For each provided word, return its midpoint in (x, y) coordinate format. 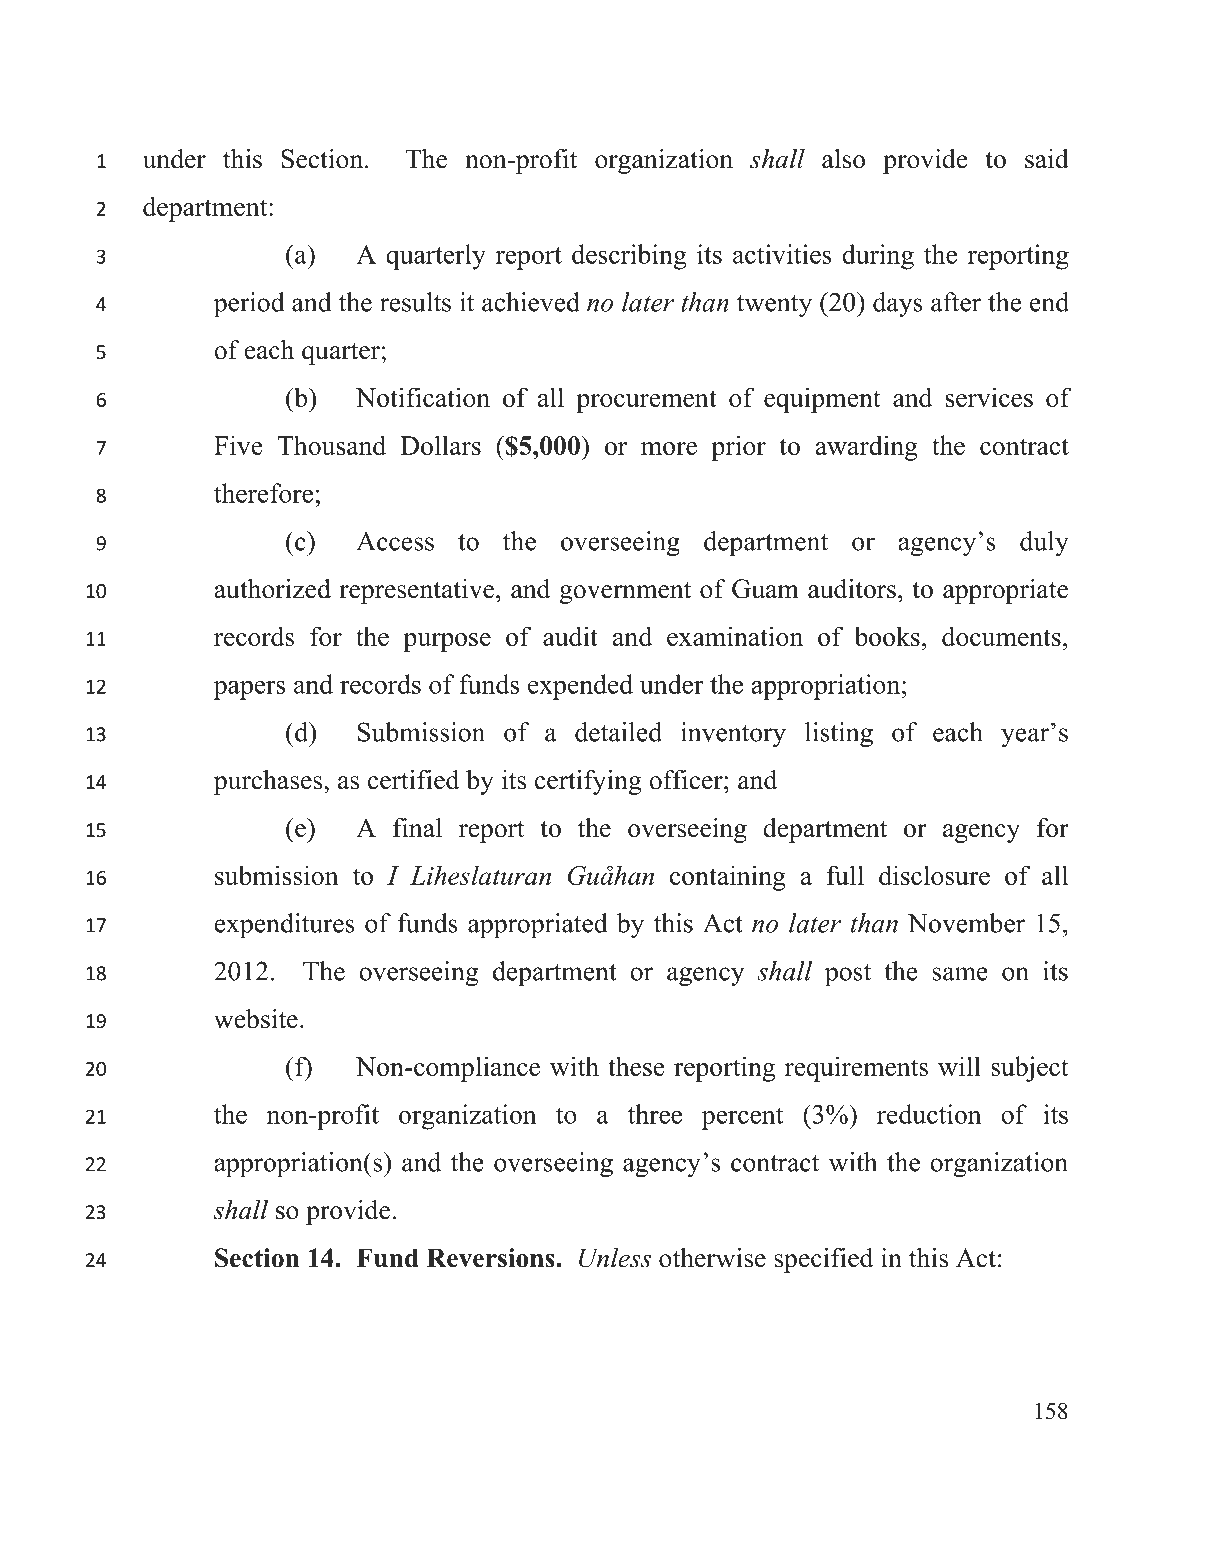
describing (629, 257)
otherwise (712, 1258)
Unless (615, 1258)
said (1047, 159)
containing (728, 878)
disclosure (934, 875)
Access (395, 541)
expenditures (284, 925)
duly (1044, 543)
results (415, 302)
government (625, 592)
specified (823, 1260)
